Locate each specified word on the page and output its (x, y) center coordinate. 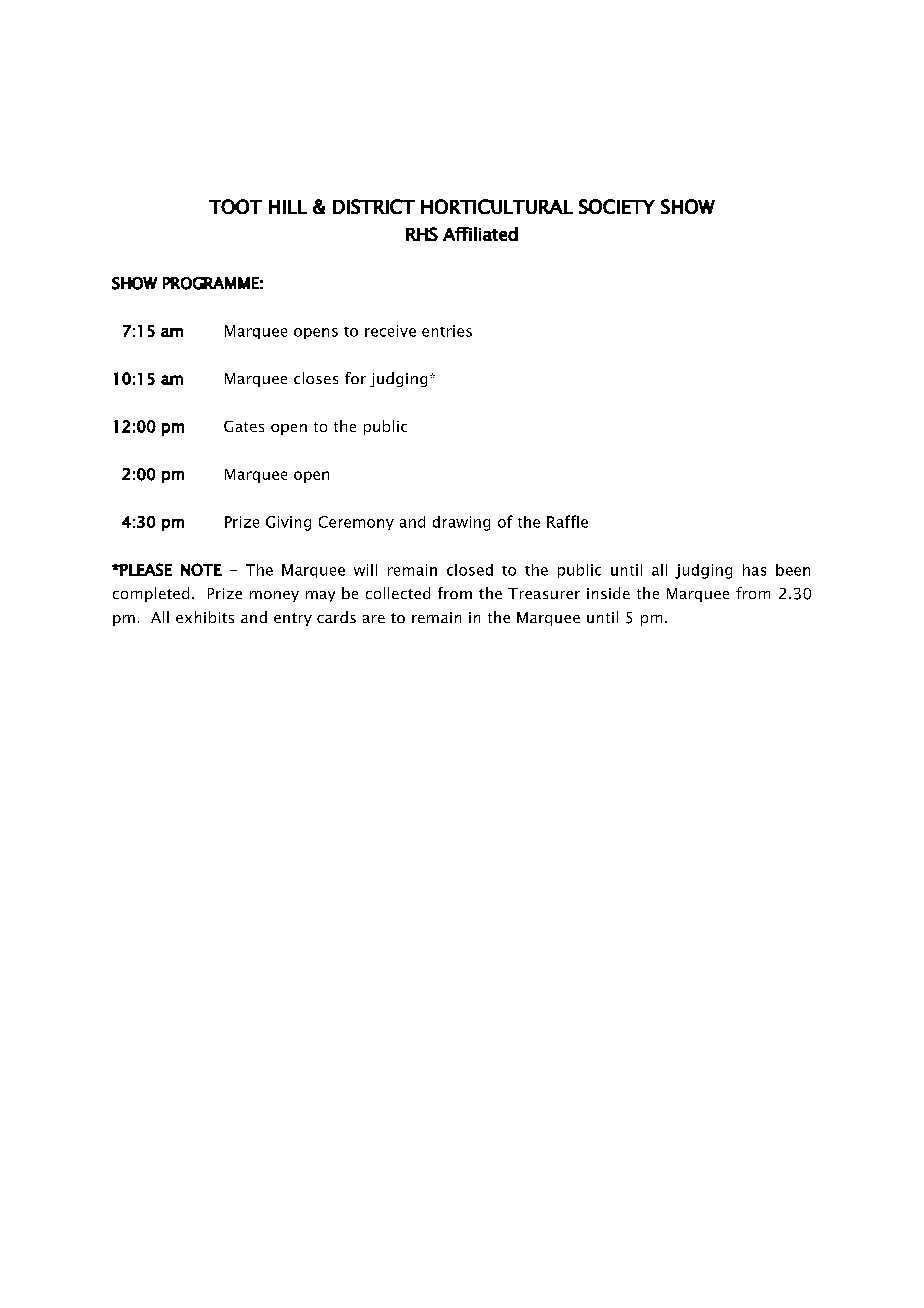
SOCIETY (617, 206)
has (754, 570)
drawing (461, 523)
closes (316, 378)
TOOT (235, 206)
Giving (288, 523)
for (355, 378)
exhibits (205, 617)
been (793, 570)
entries (447, 331)
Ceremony (356, 523)
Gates (244, 426)
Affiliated (480, 234)
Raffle (567, 521)
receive (390, 331)
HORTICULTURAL (497, 206)
